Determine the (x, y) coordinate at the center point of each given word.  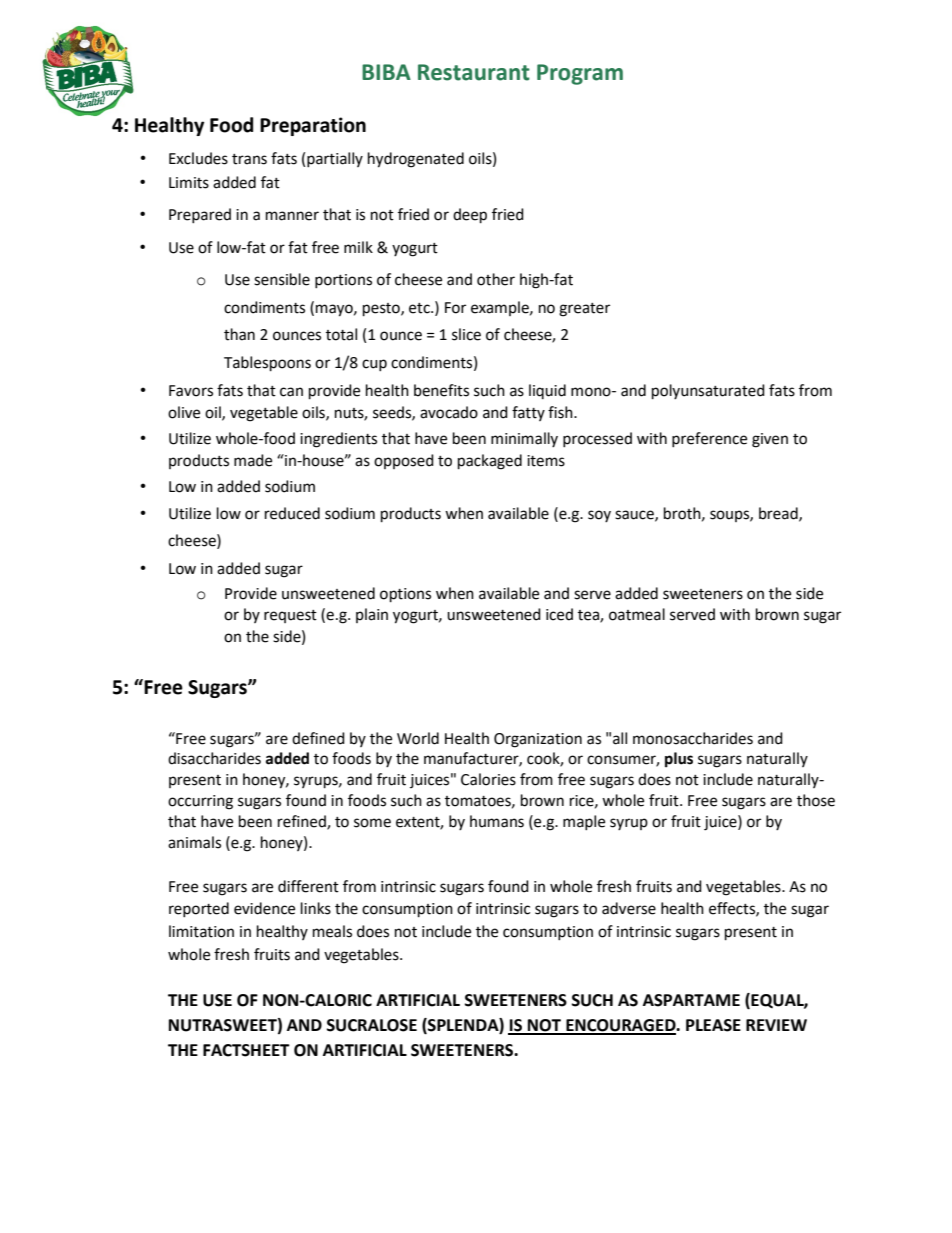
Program (580, 74)
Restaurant (474, 72)
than (239, 334)
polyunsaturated (708, 392)
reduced (292, 513)
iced (559, 614)
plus (679, 760)
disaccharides (214, 758)
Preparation (313, 126)
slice (466, 334)
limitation (201, 931)
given (770, 440)
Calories (488, 779)
